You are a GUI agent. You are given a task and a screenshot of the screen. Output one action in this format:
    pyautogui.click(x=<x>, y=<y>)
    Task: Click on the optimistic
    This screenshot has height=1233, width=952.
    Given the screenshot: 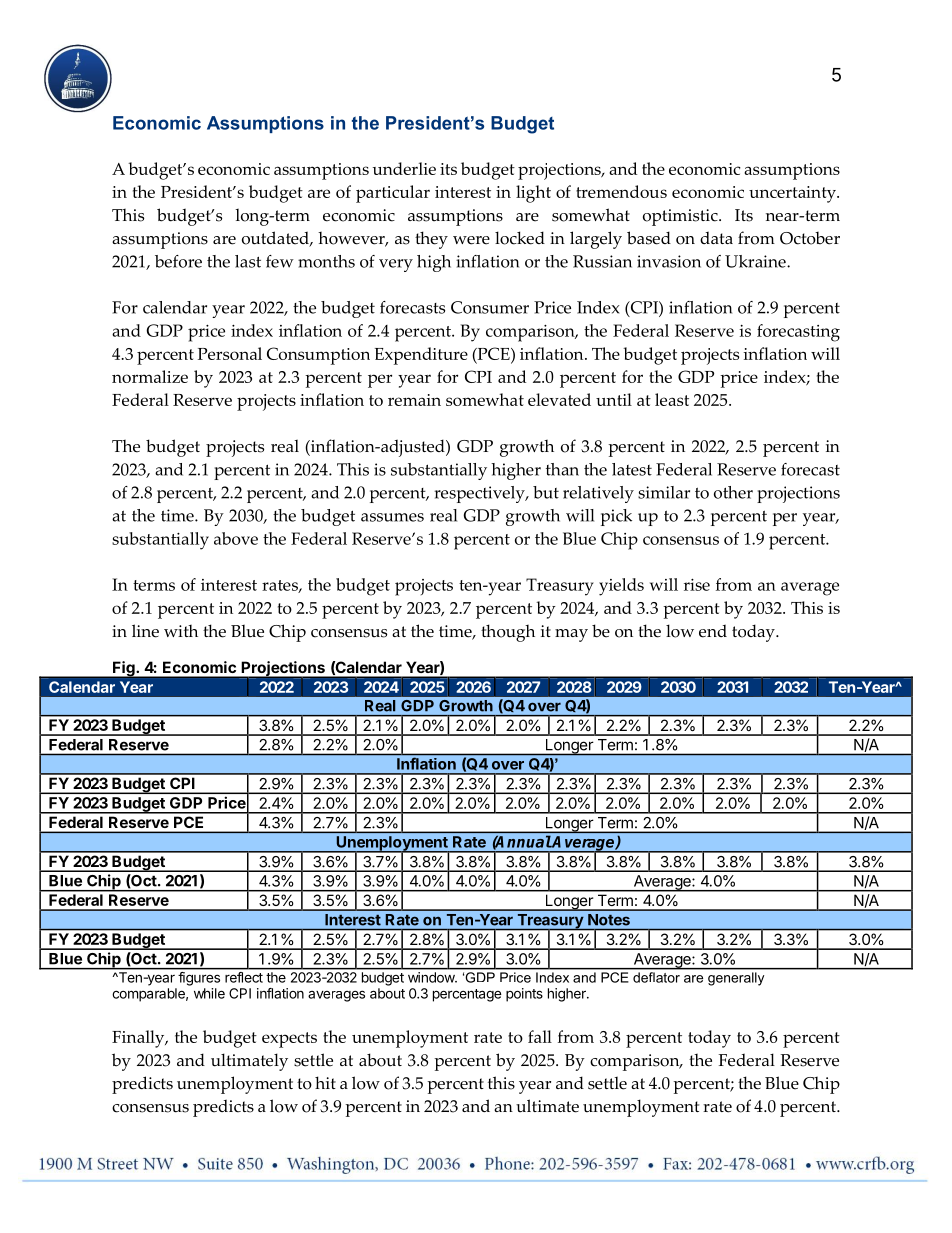 What is the action you would take?
    pyautogui.click(x=681, y=217)
